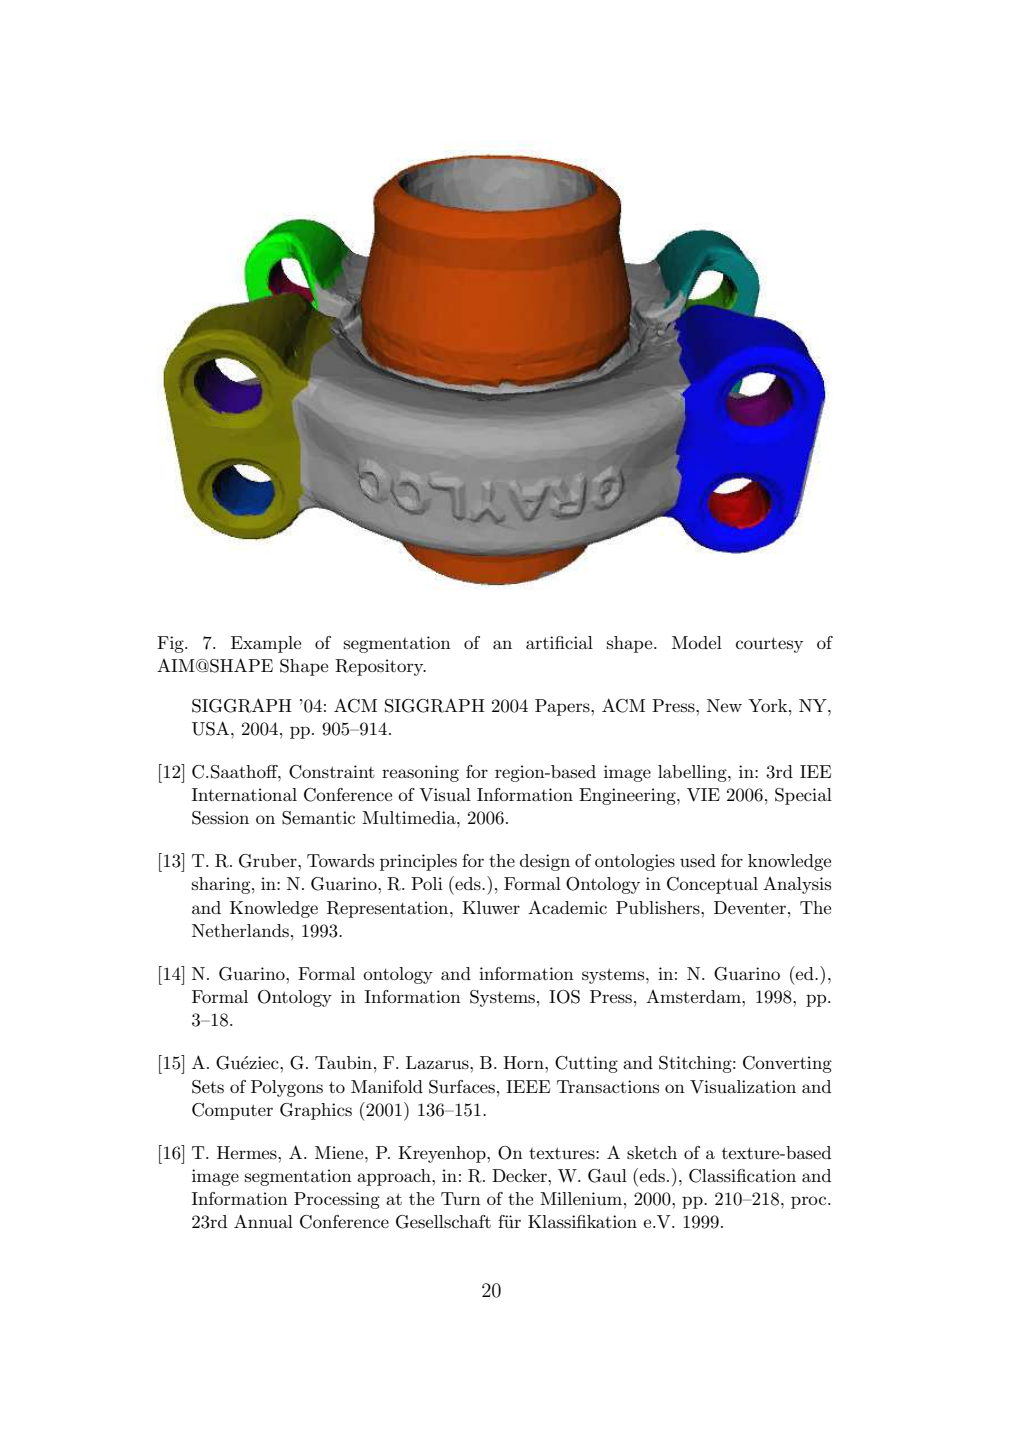  Describe the element at coordinates (462, 1087) in the screenshot. I see `Surfaces` at that location.
